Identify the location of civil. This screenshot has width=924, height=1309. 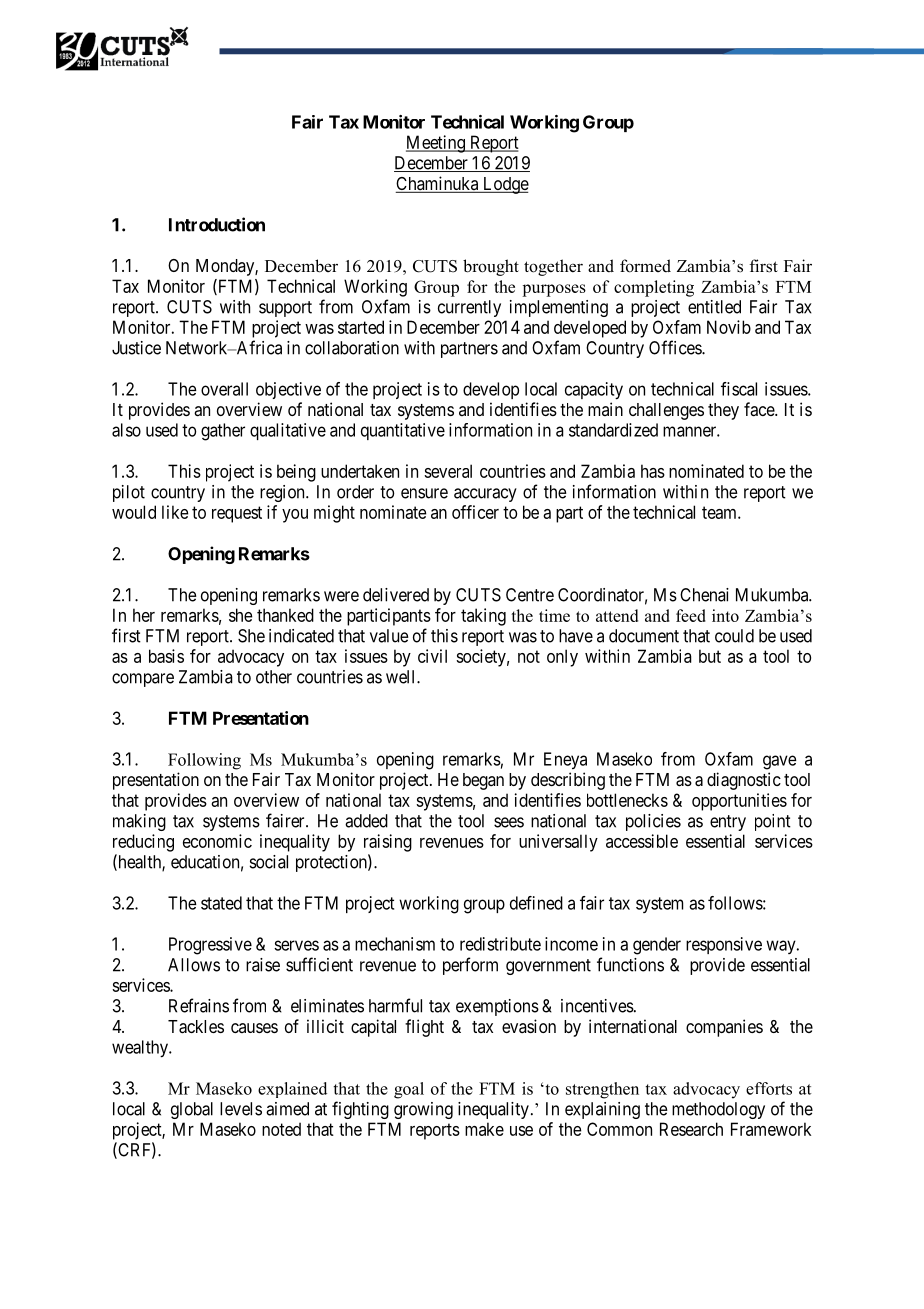
(432, 656).
